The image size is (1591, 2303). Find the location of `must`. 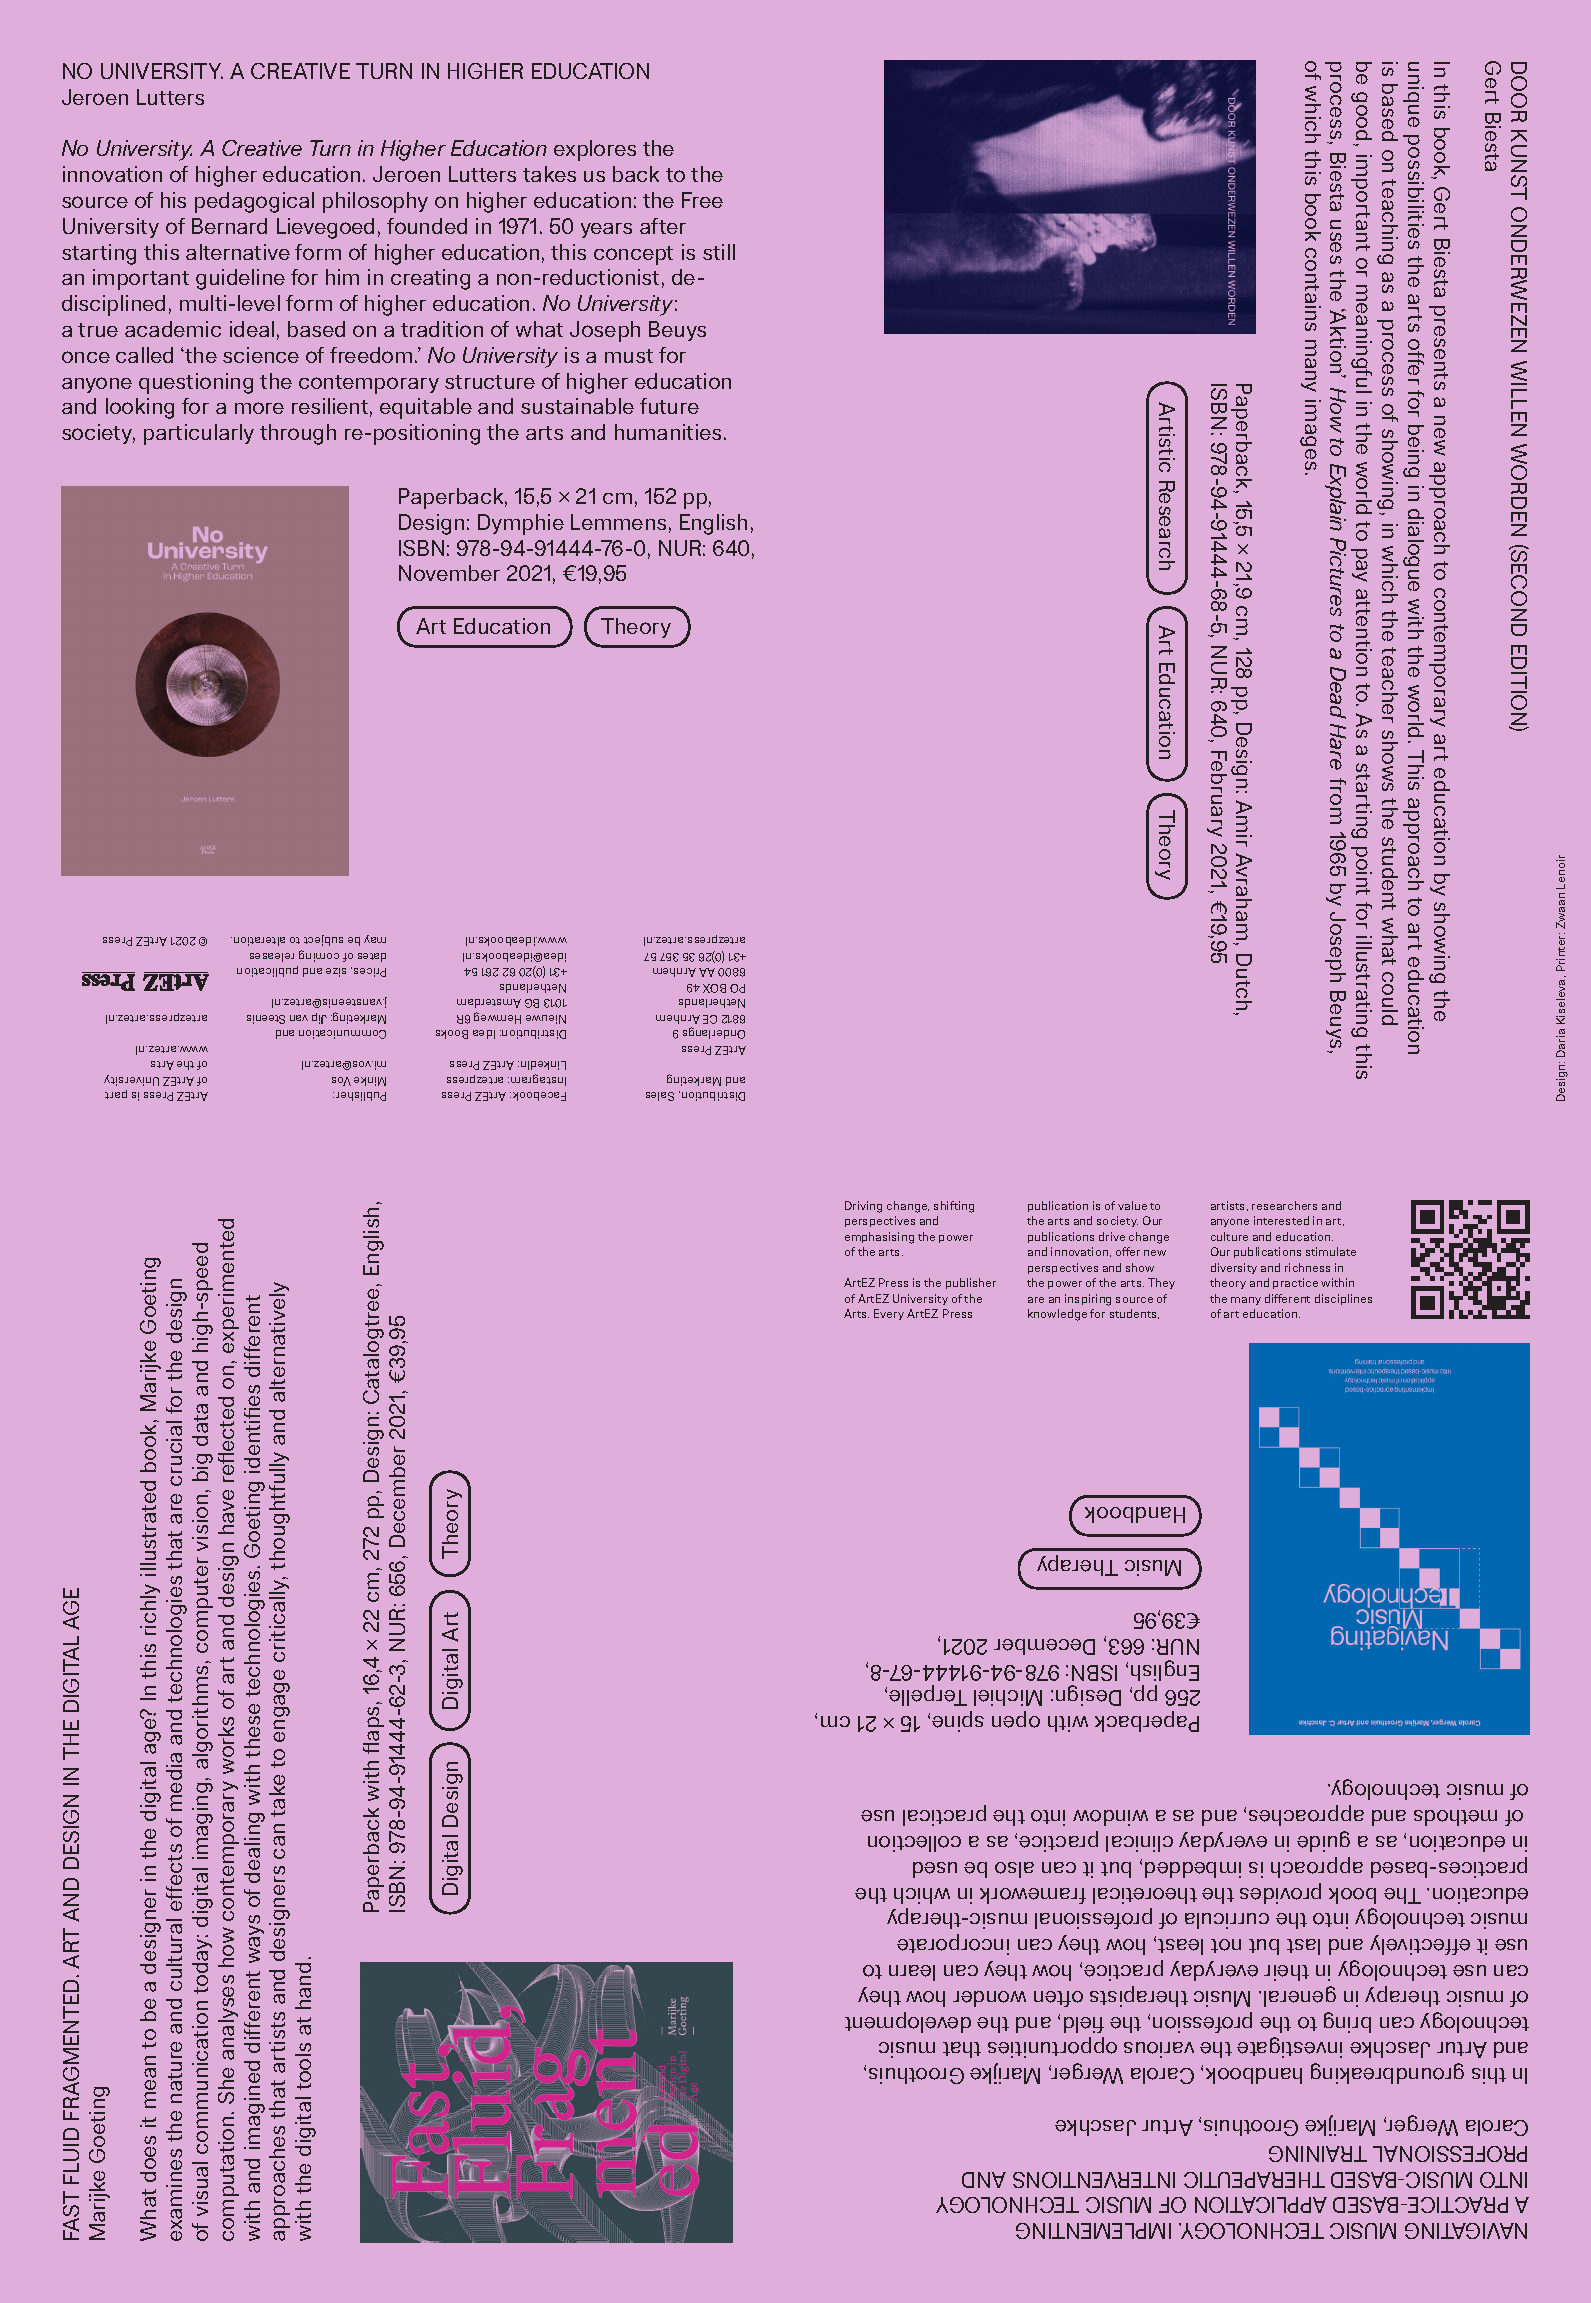

must is located at coordinates (629, 356).
